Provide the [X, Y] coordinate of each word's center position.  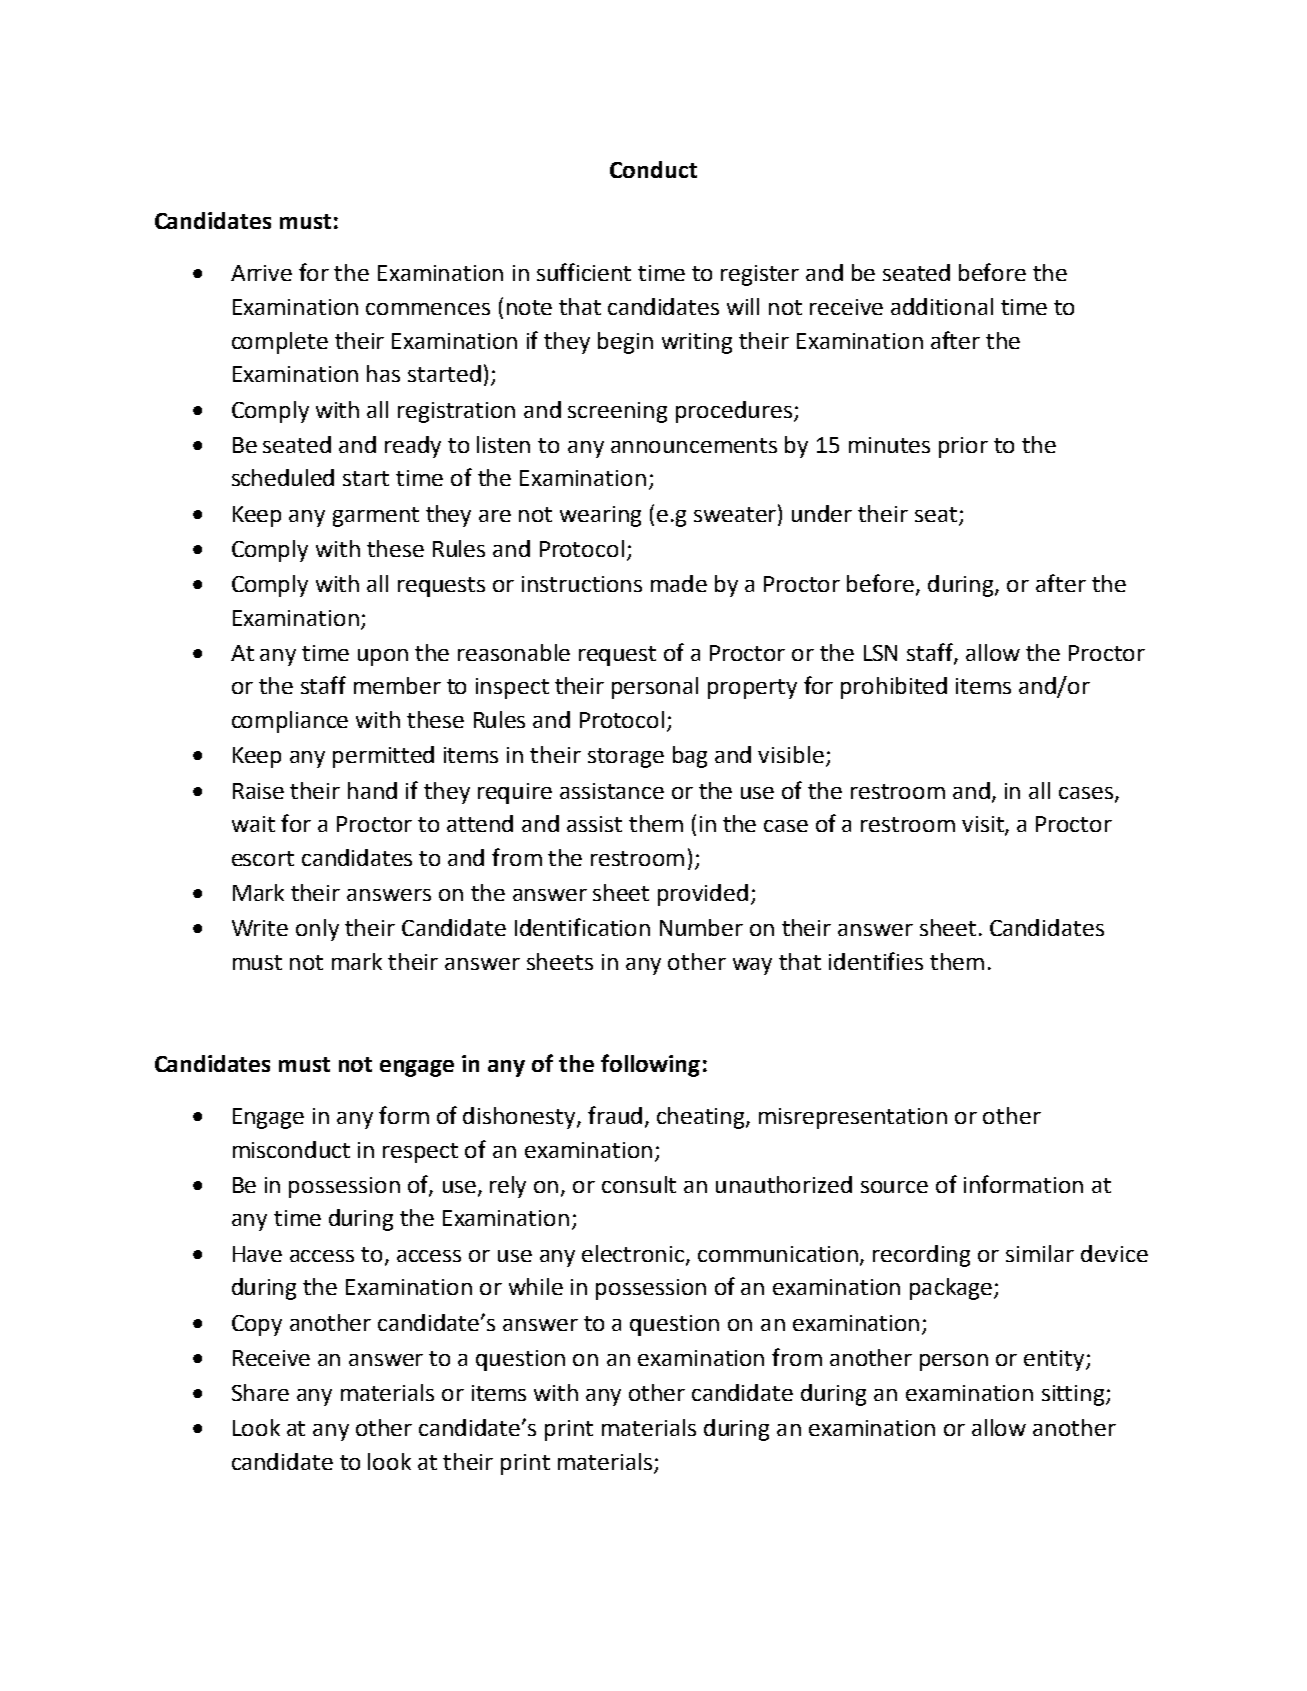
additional [942, 306]
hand [372, 790]
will [743, 306]
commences [428, 309]
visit [984, 825]
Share [260, 1392]
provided [703, 895]
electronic [634, 1254]
